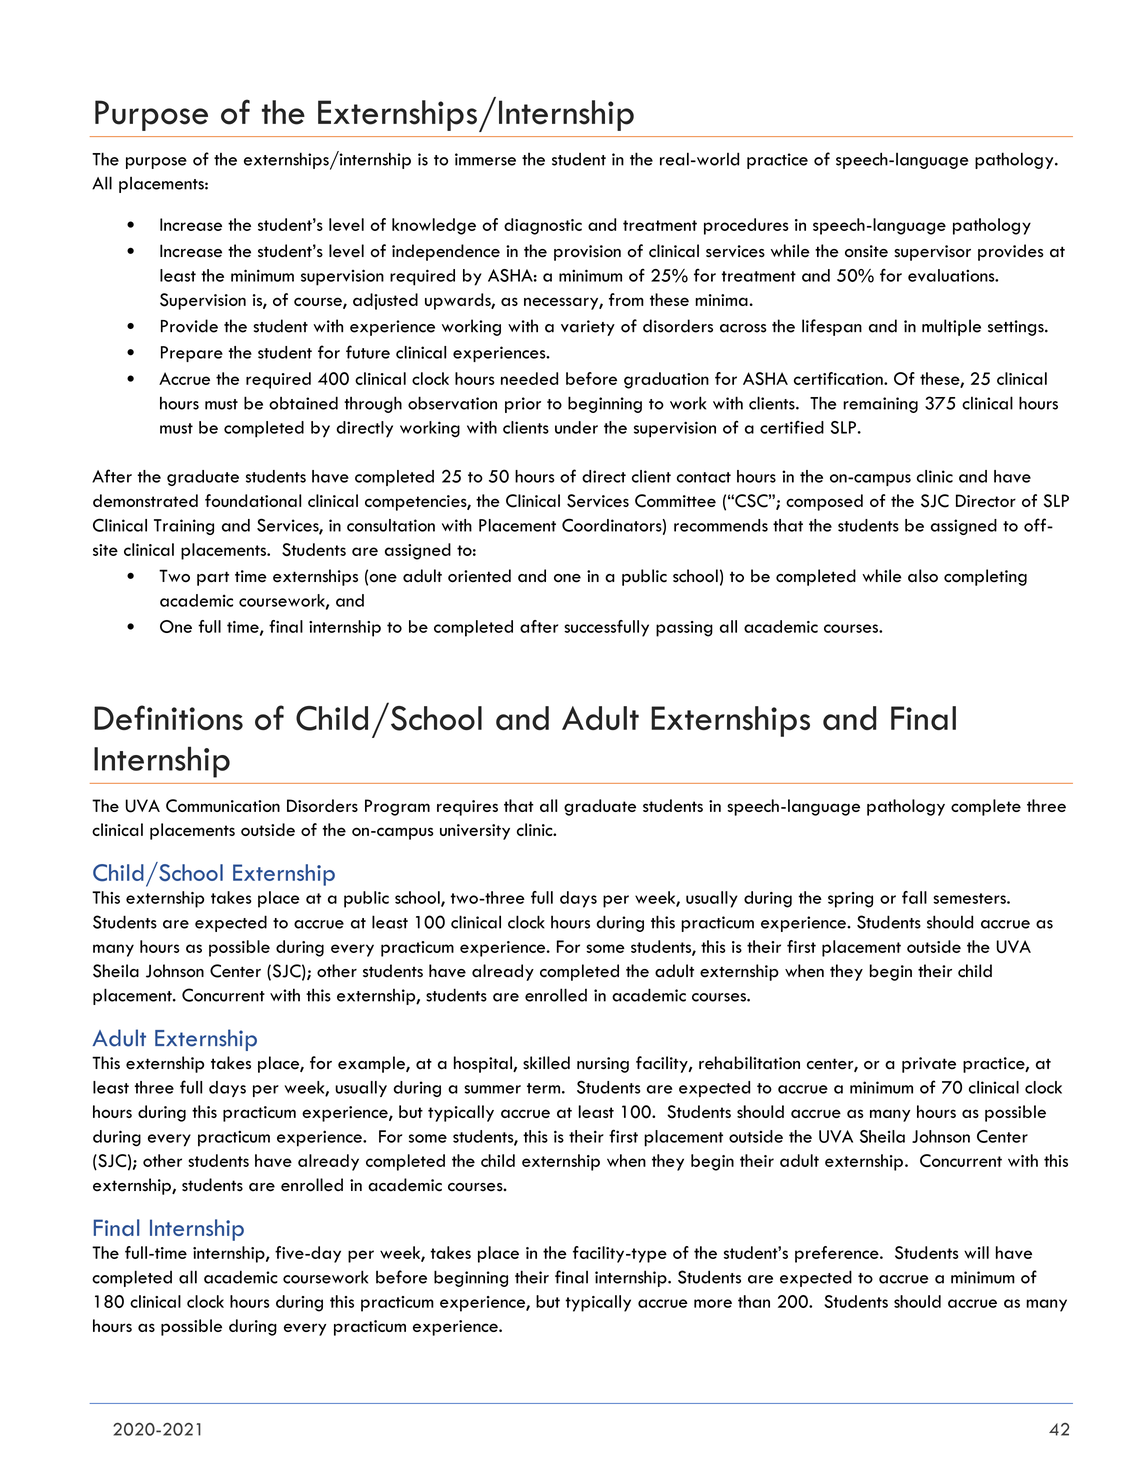 The image size is (1137, 1471). I want to click on summer, so click(492, 1089).
